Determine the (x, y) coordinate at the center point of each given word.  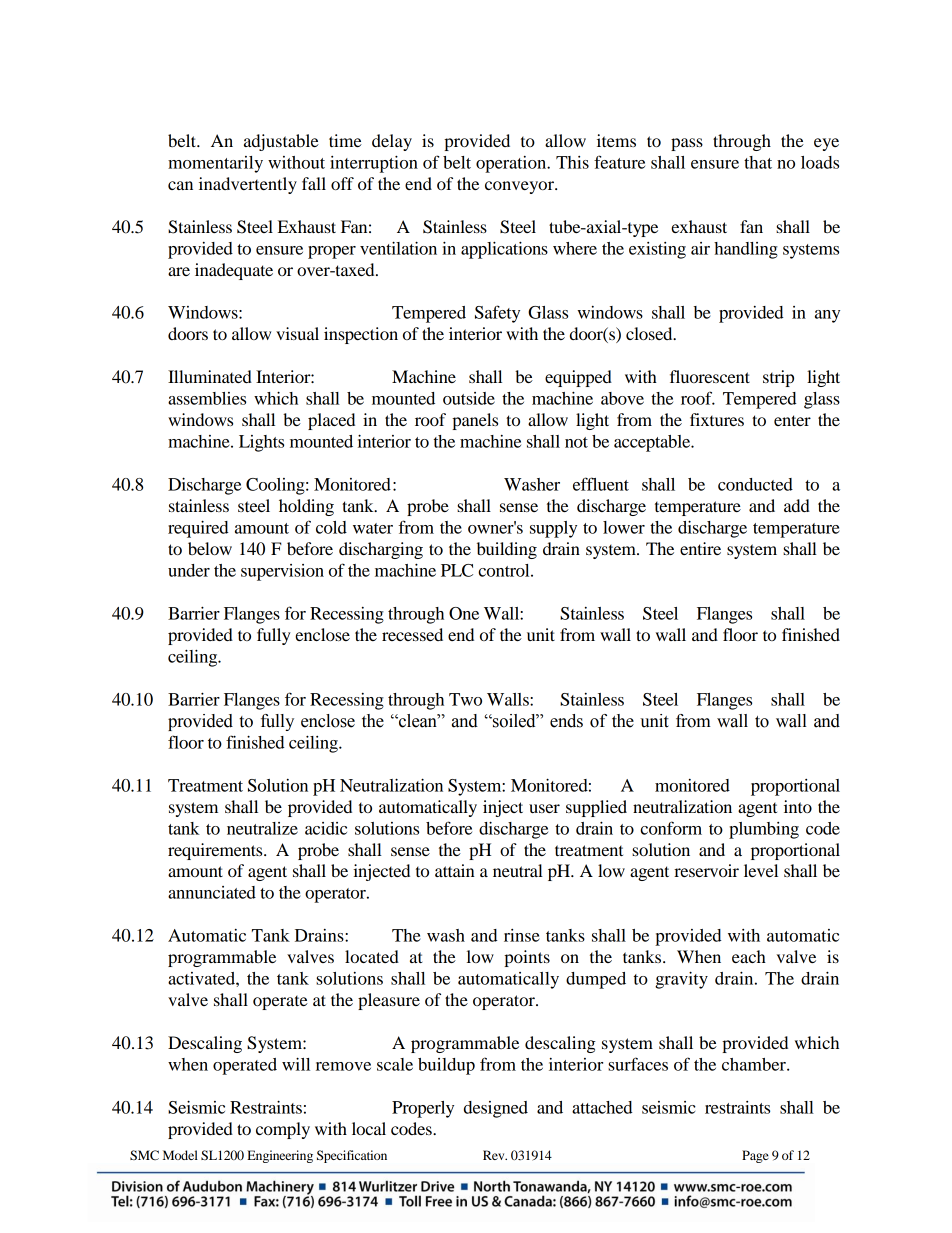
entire (700, 548)
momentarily (215, 164)
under (189, 570)
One (464, 613)
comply (283, 1130)
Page (755, 1156)
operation (512, 164)
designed (496, 1109)
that (758, 162)
